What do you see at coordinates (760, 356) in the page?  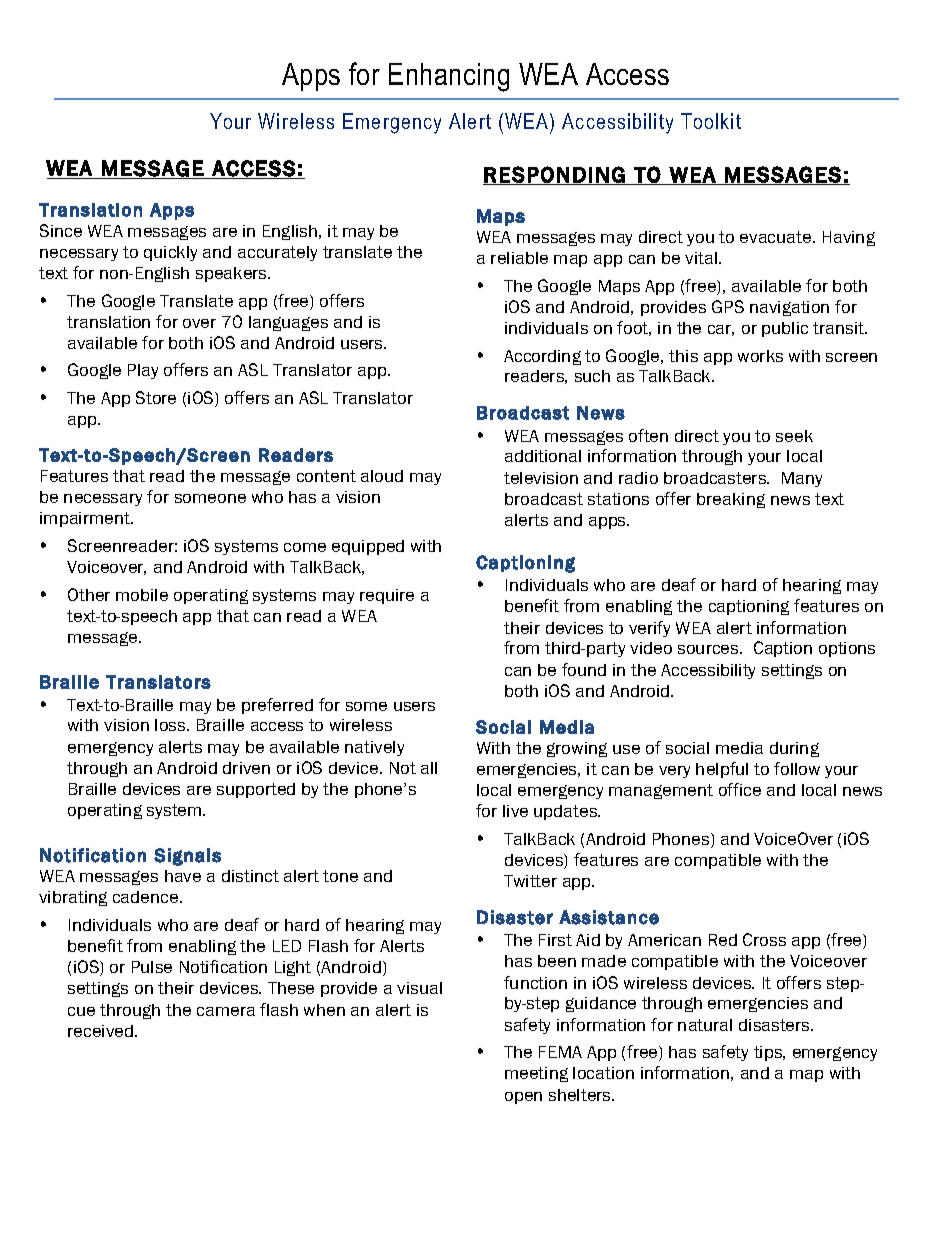 I see `works` at bounding box center [760, 356].
